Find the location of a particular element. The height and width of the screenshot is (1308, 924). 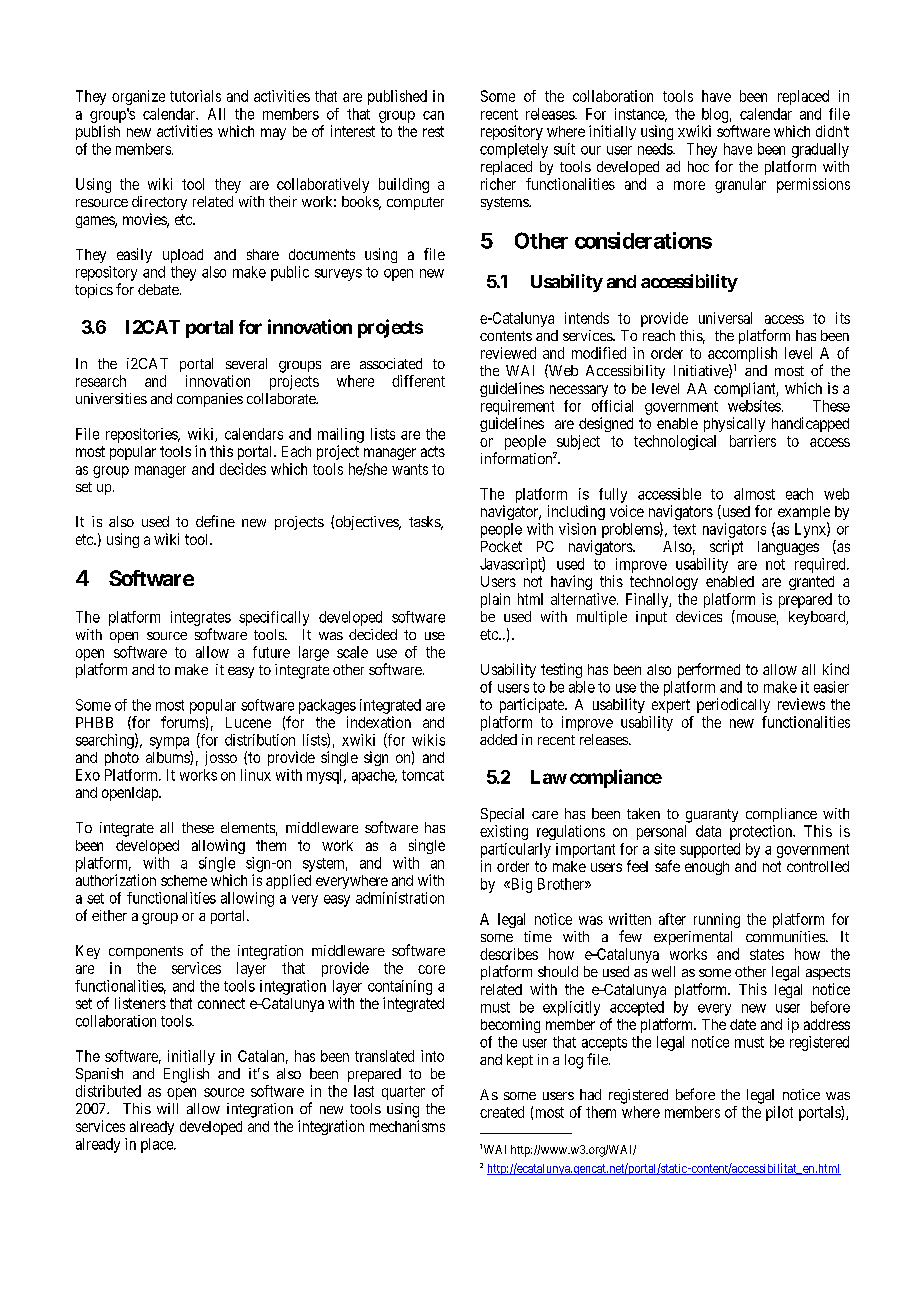

specifically is located at coordinates (274, 618).
